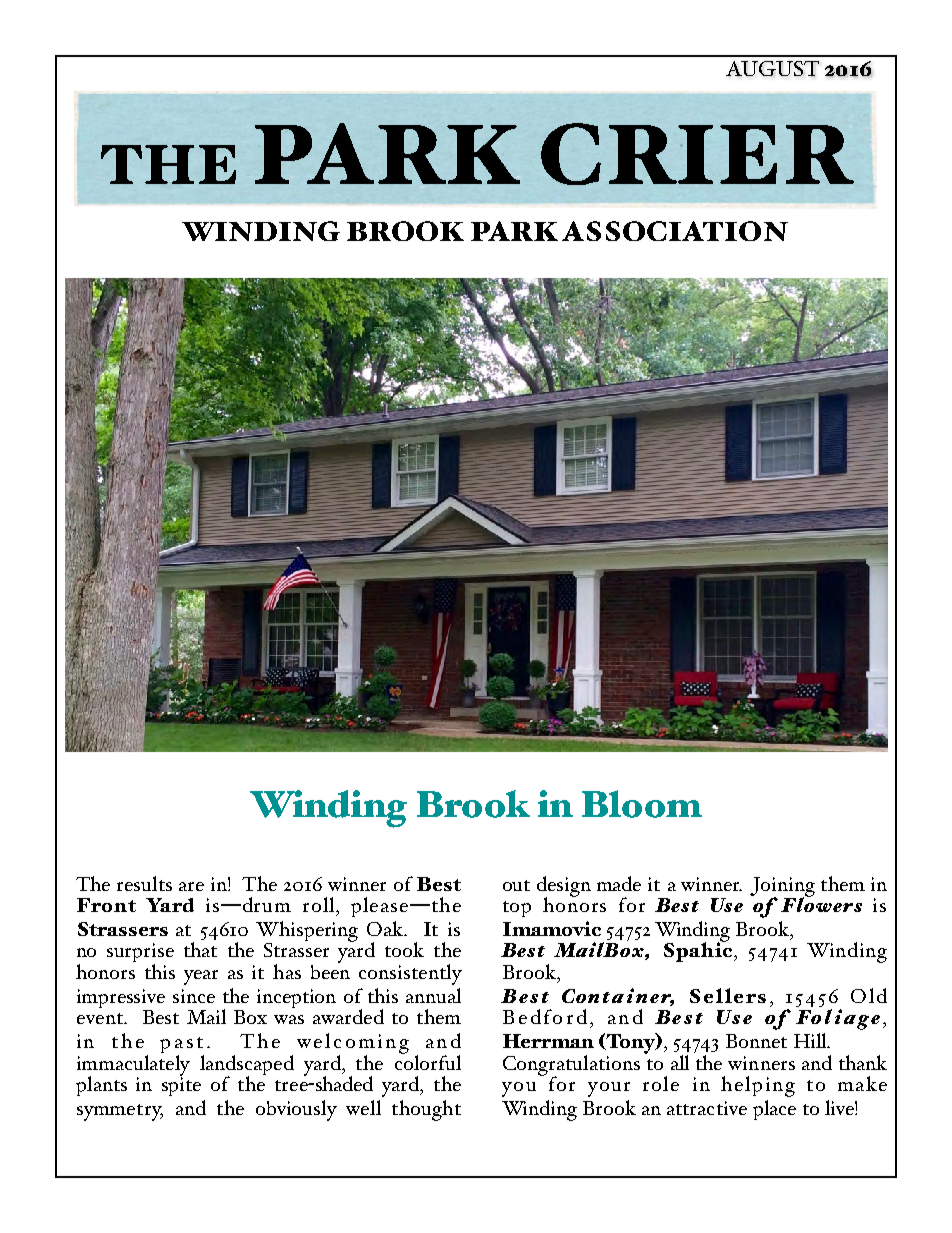 The image size is (952, 1233). What do you see at coordinates (516, 885) in the screenshot?
I see `out` at bounding box center [516, 885].
